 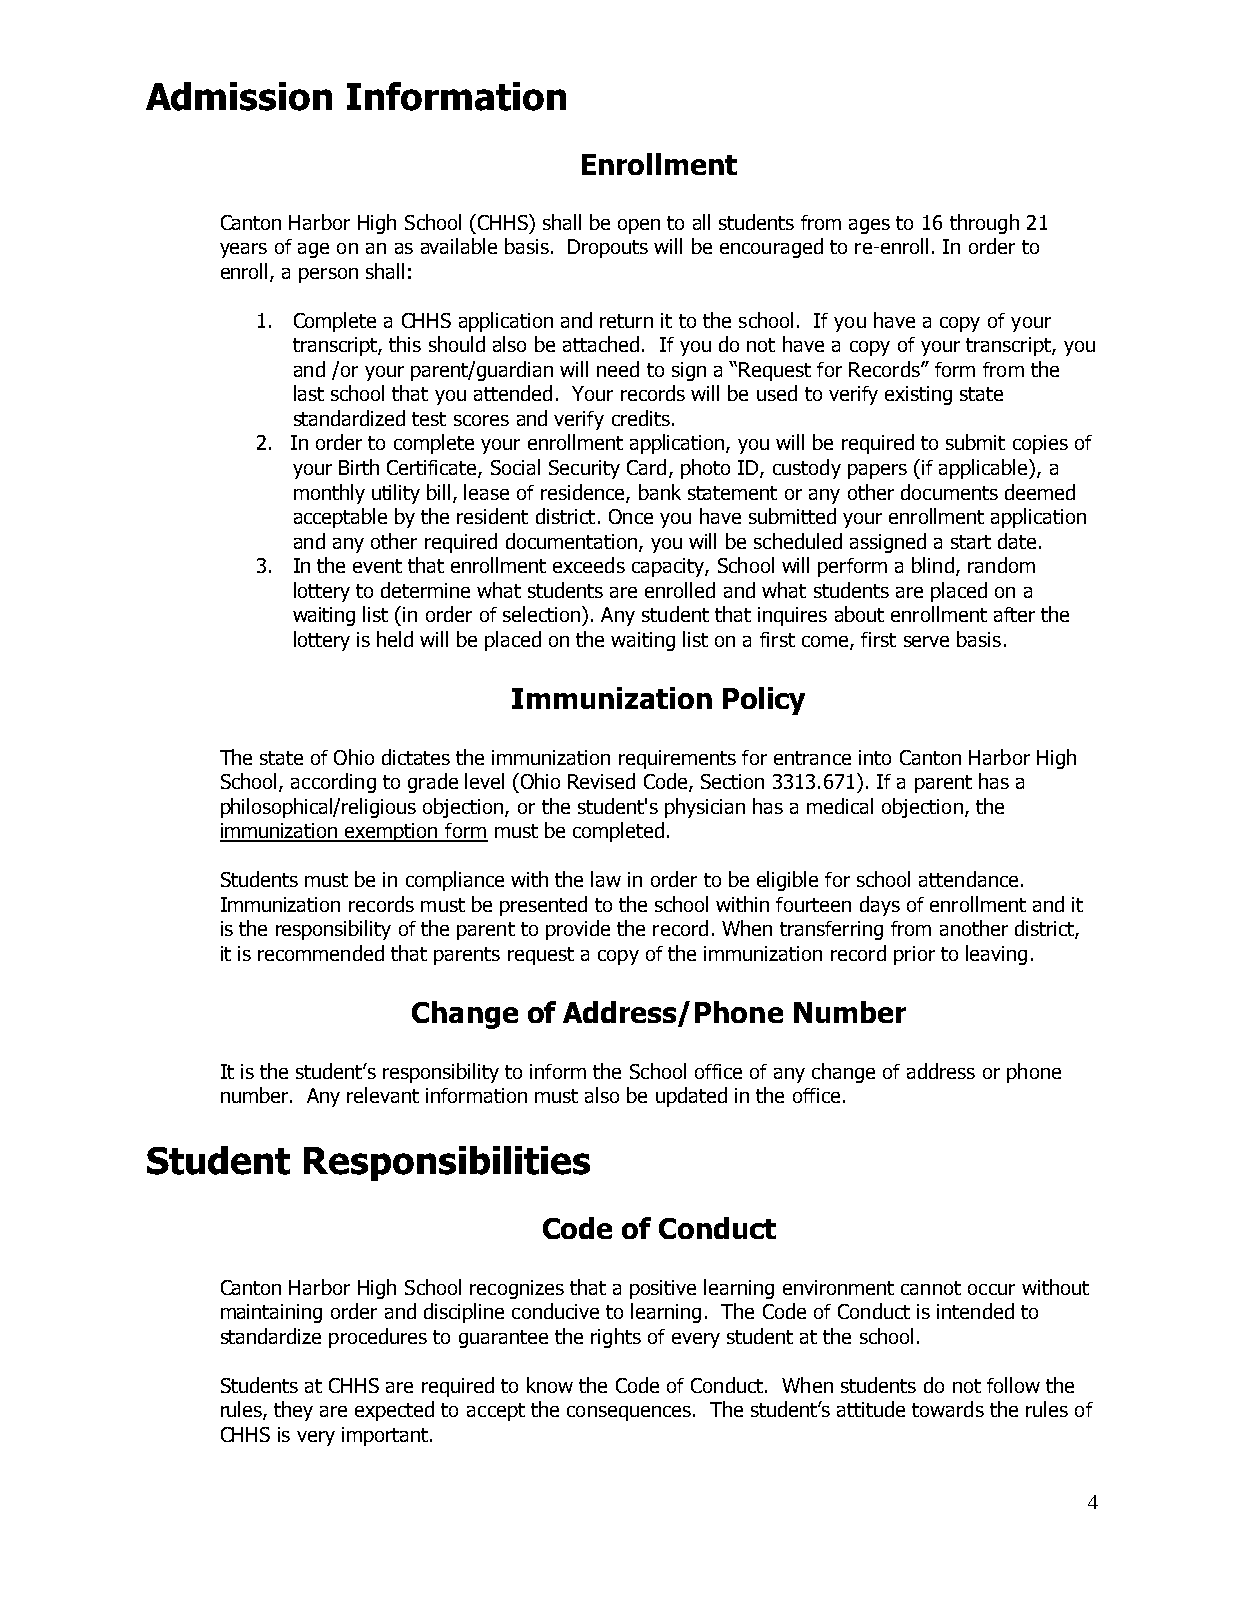 What do you see at coordinates (639, 226) in the image?
I see `open` at bounding box center [639, 226].
